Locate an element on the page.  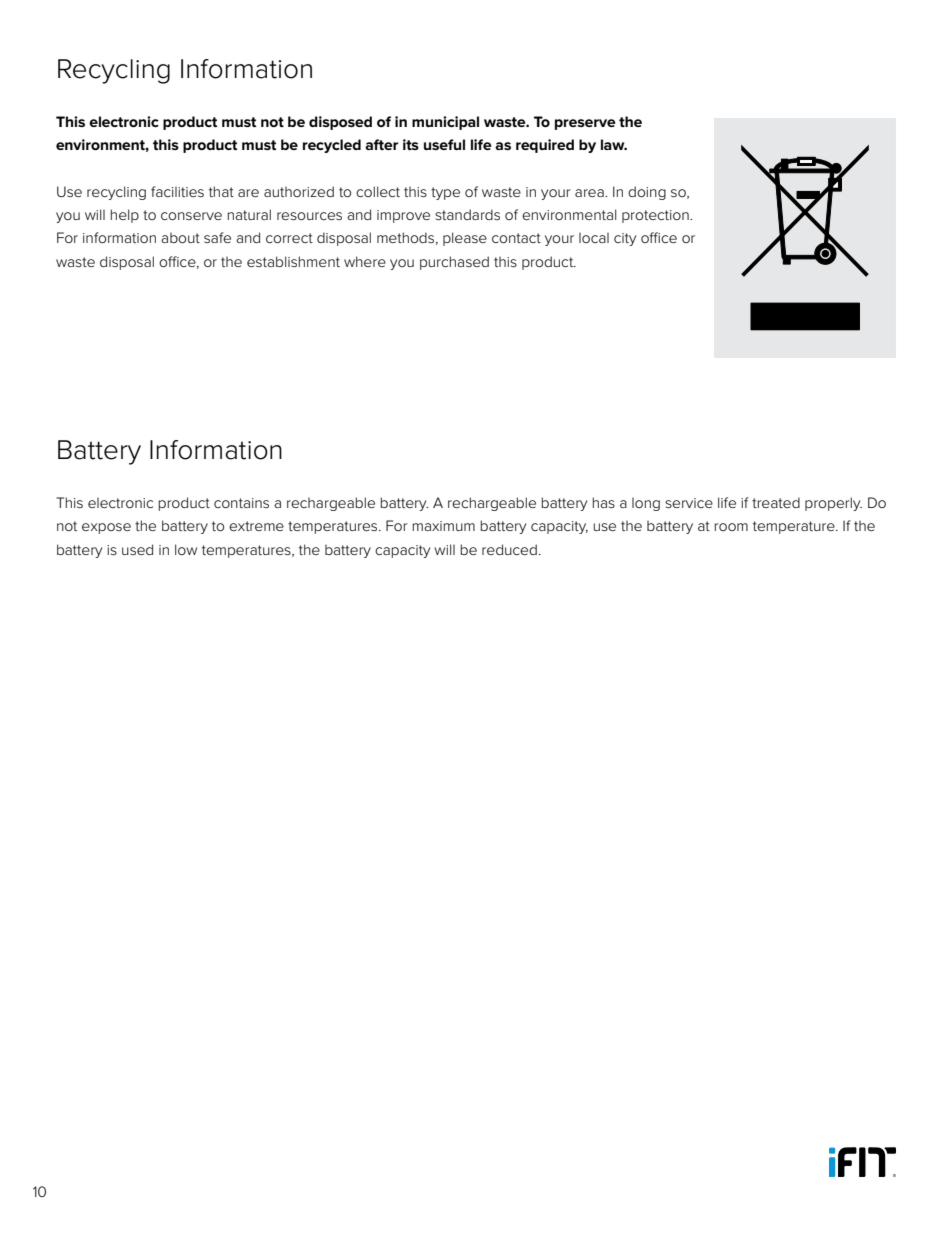
useful is located at coordinates (444, 144).
